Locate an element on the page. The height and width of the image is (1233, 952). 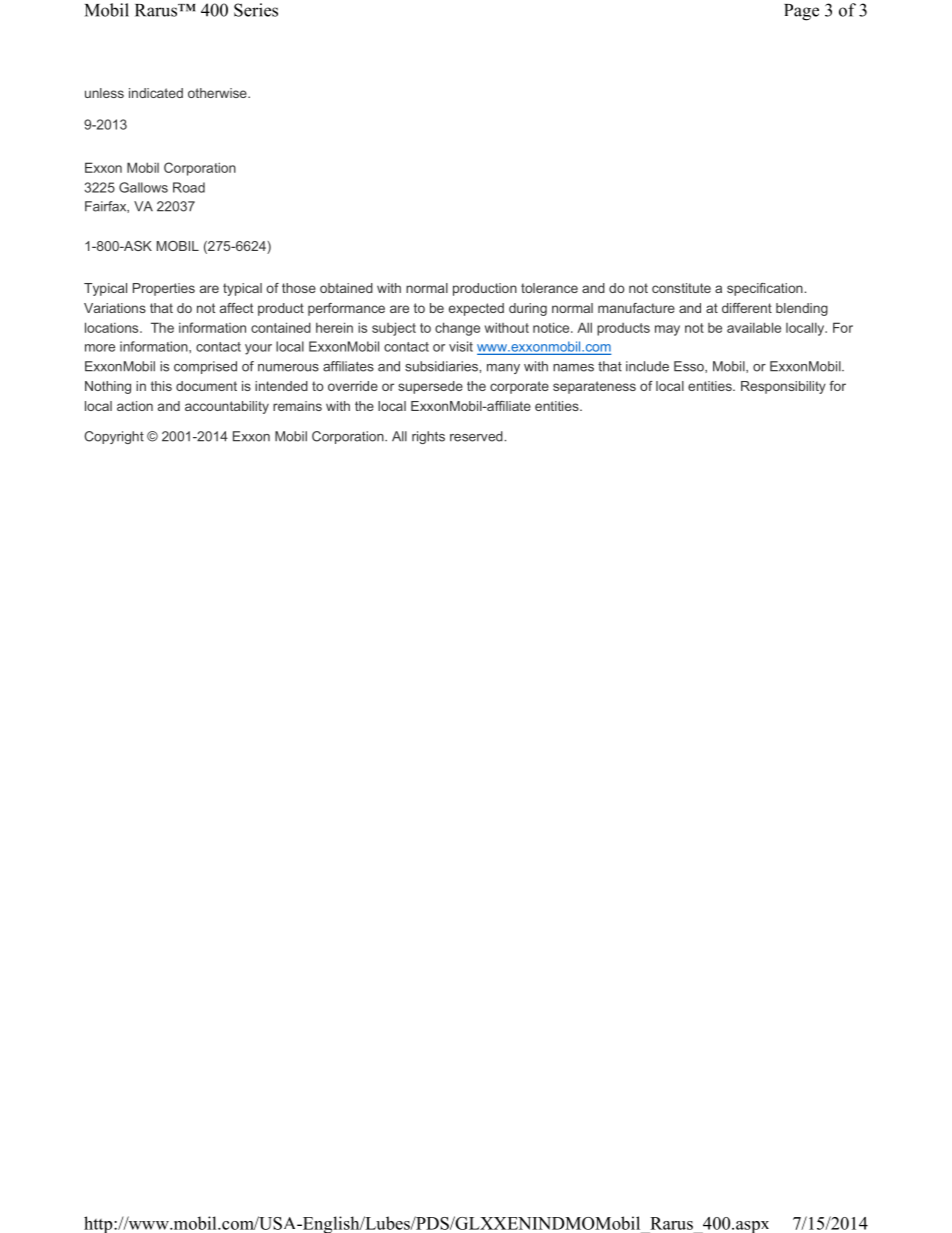
Road is located at coordinates (189, 187).
